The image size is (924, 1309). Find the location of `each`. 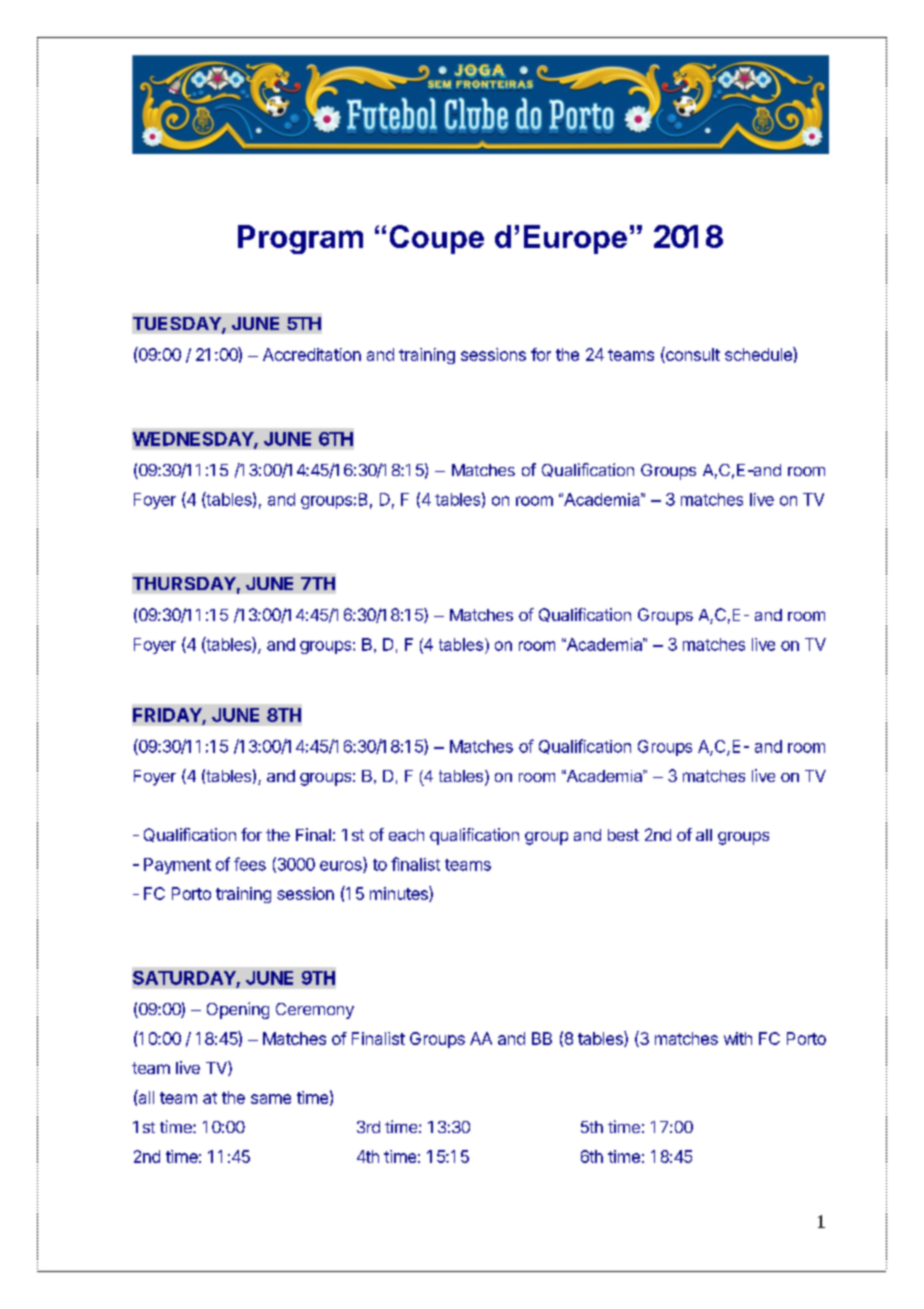

each is located at coordinates (406, 835).
